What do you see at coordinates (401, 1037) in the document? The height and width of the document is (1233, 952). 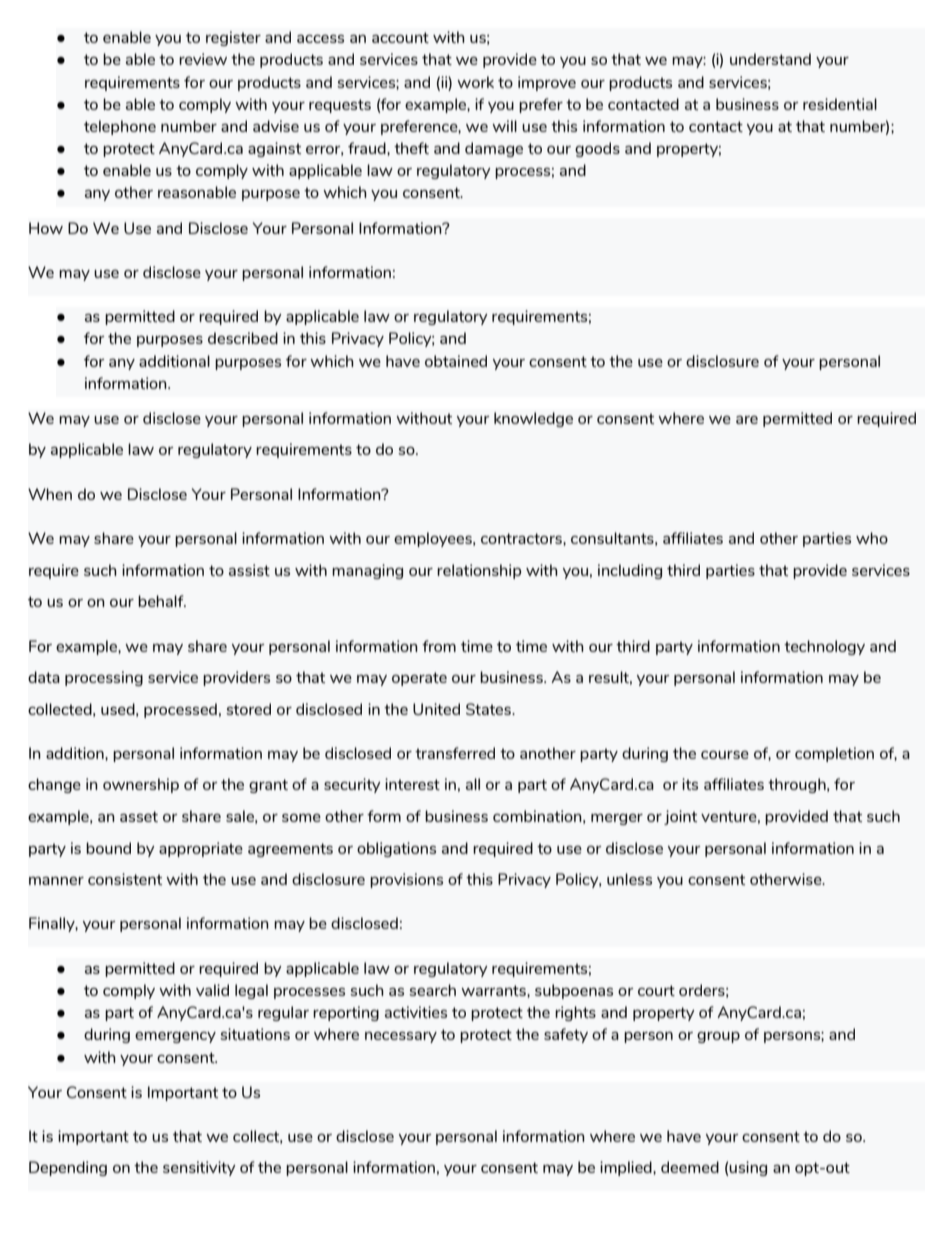 I see `necessary` at bounding box center [401, 1037].
